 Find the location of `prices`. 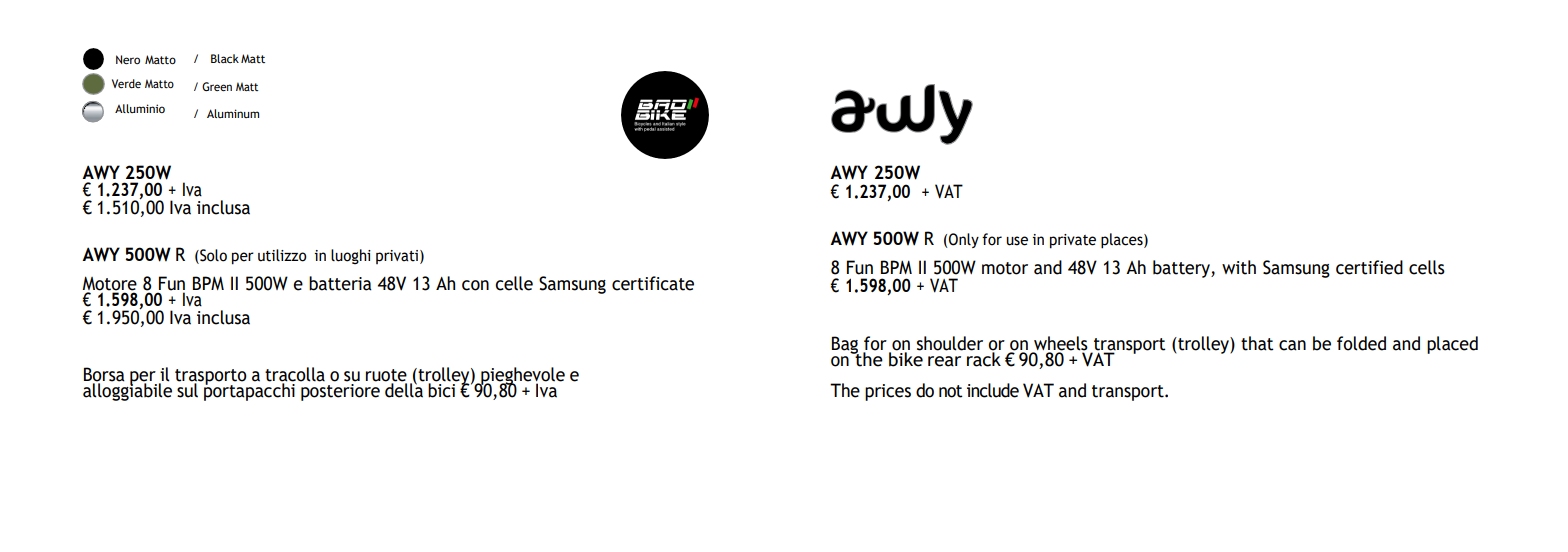

prices is located at coordinates (888, 392).
